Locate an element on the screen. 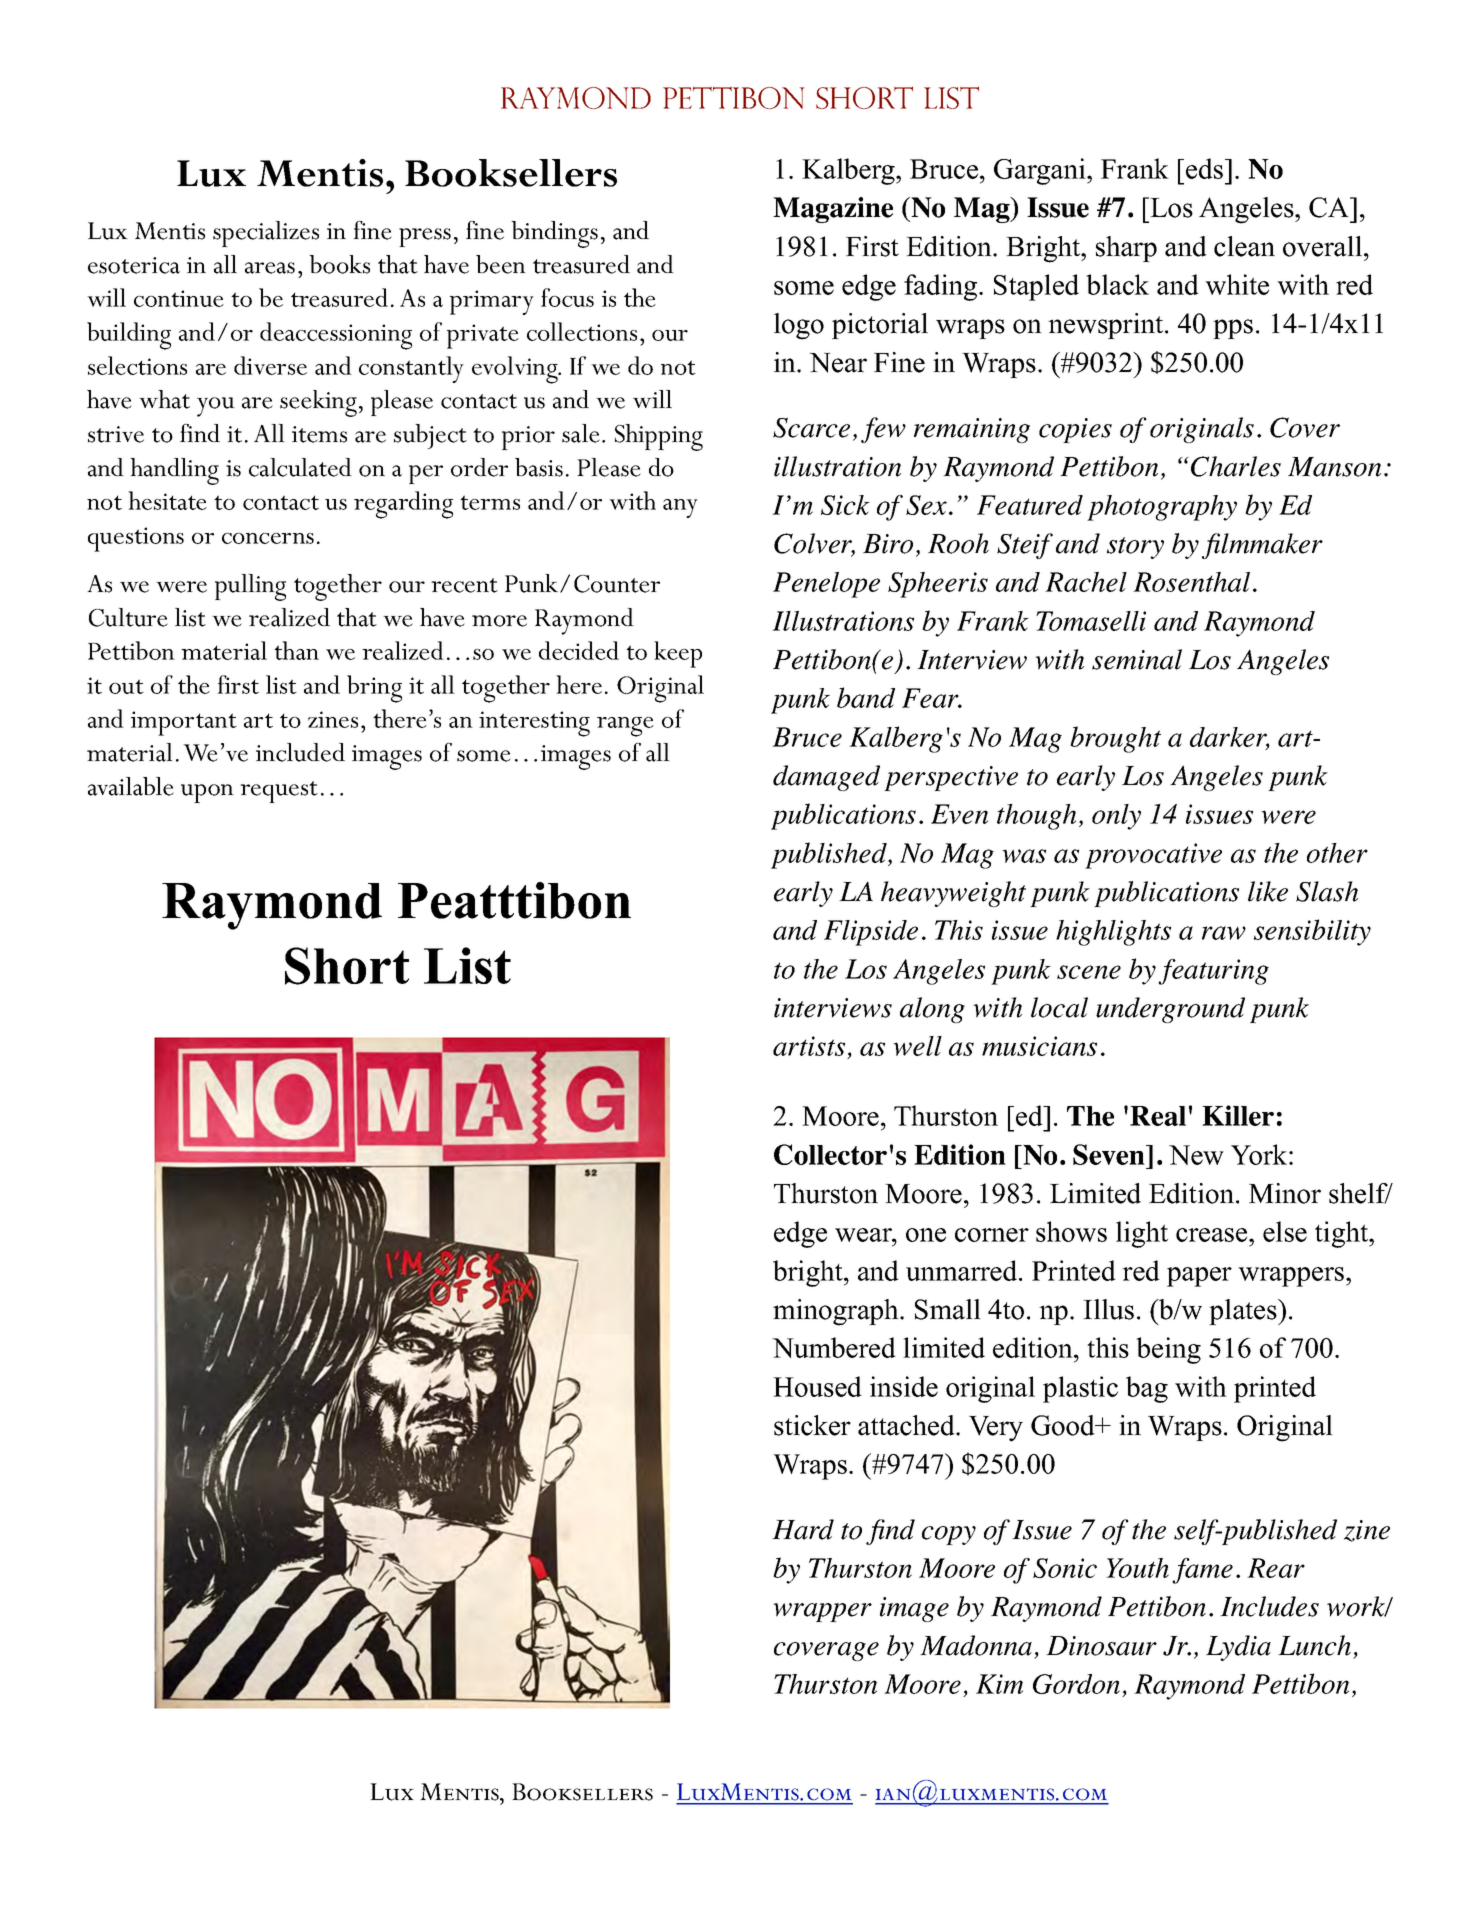 The width and height of the screenshot is (1479, 1914). Madonna is located at coordinates (976, 1645).
